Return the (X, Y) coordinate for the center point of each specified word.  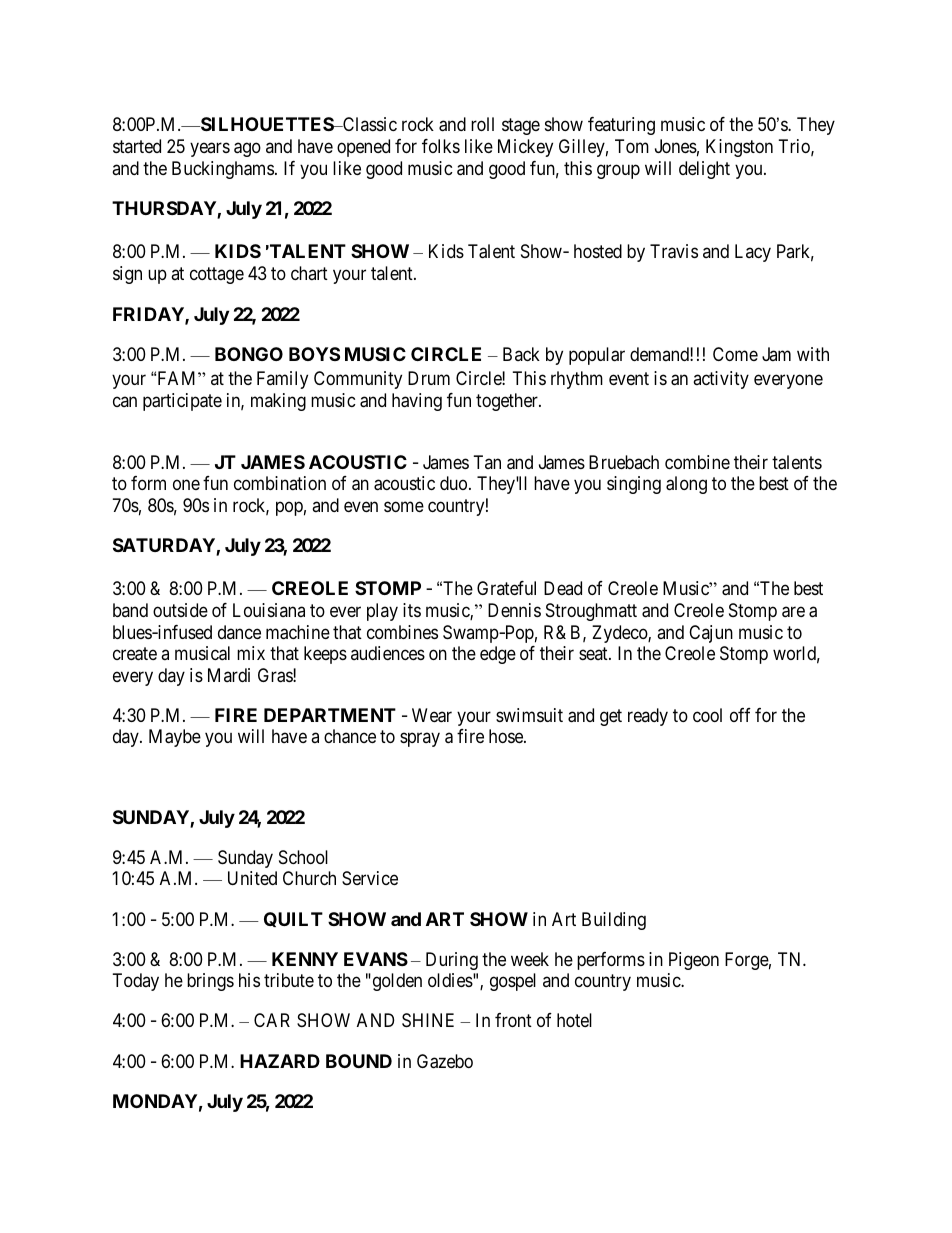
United (252, 878)
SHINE (428, 1020)
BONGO (249, 354)
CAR (272, 1020)
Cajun (711, 634)
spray (420, 740)
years (210, 150)
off (740, 715)
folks (441, 146)
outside (180, 610)
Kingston (739, 148)
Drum (429, 378)
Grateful (506, 588)
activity (721, 380)
